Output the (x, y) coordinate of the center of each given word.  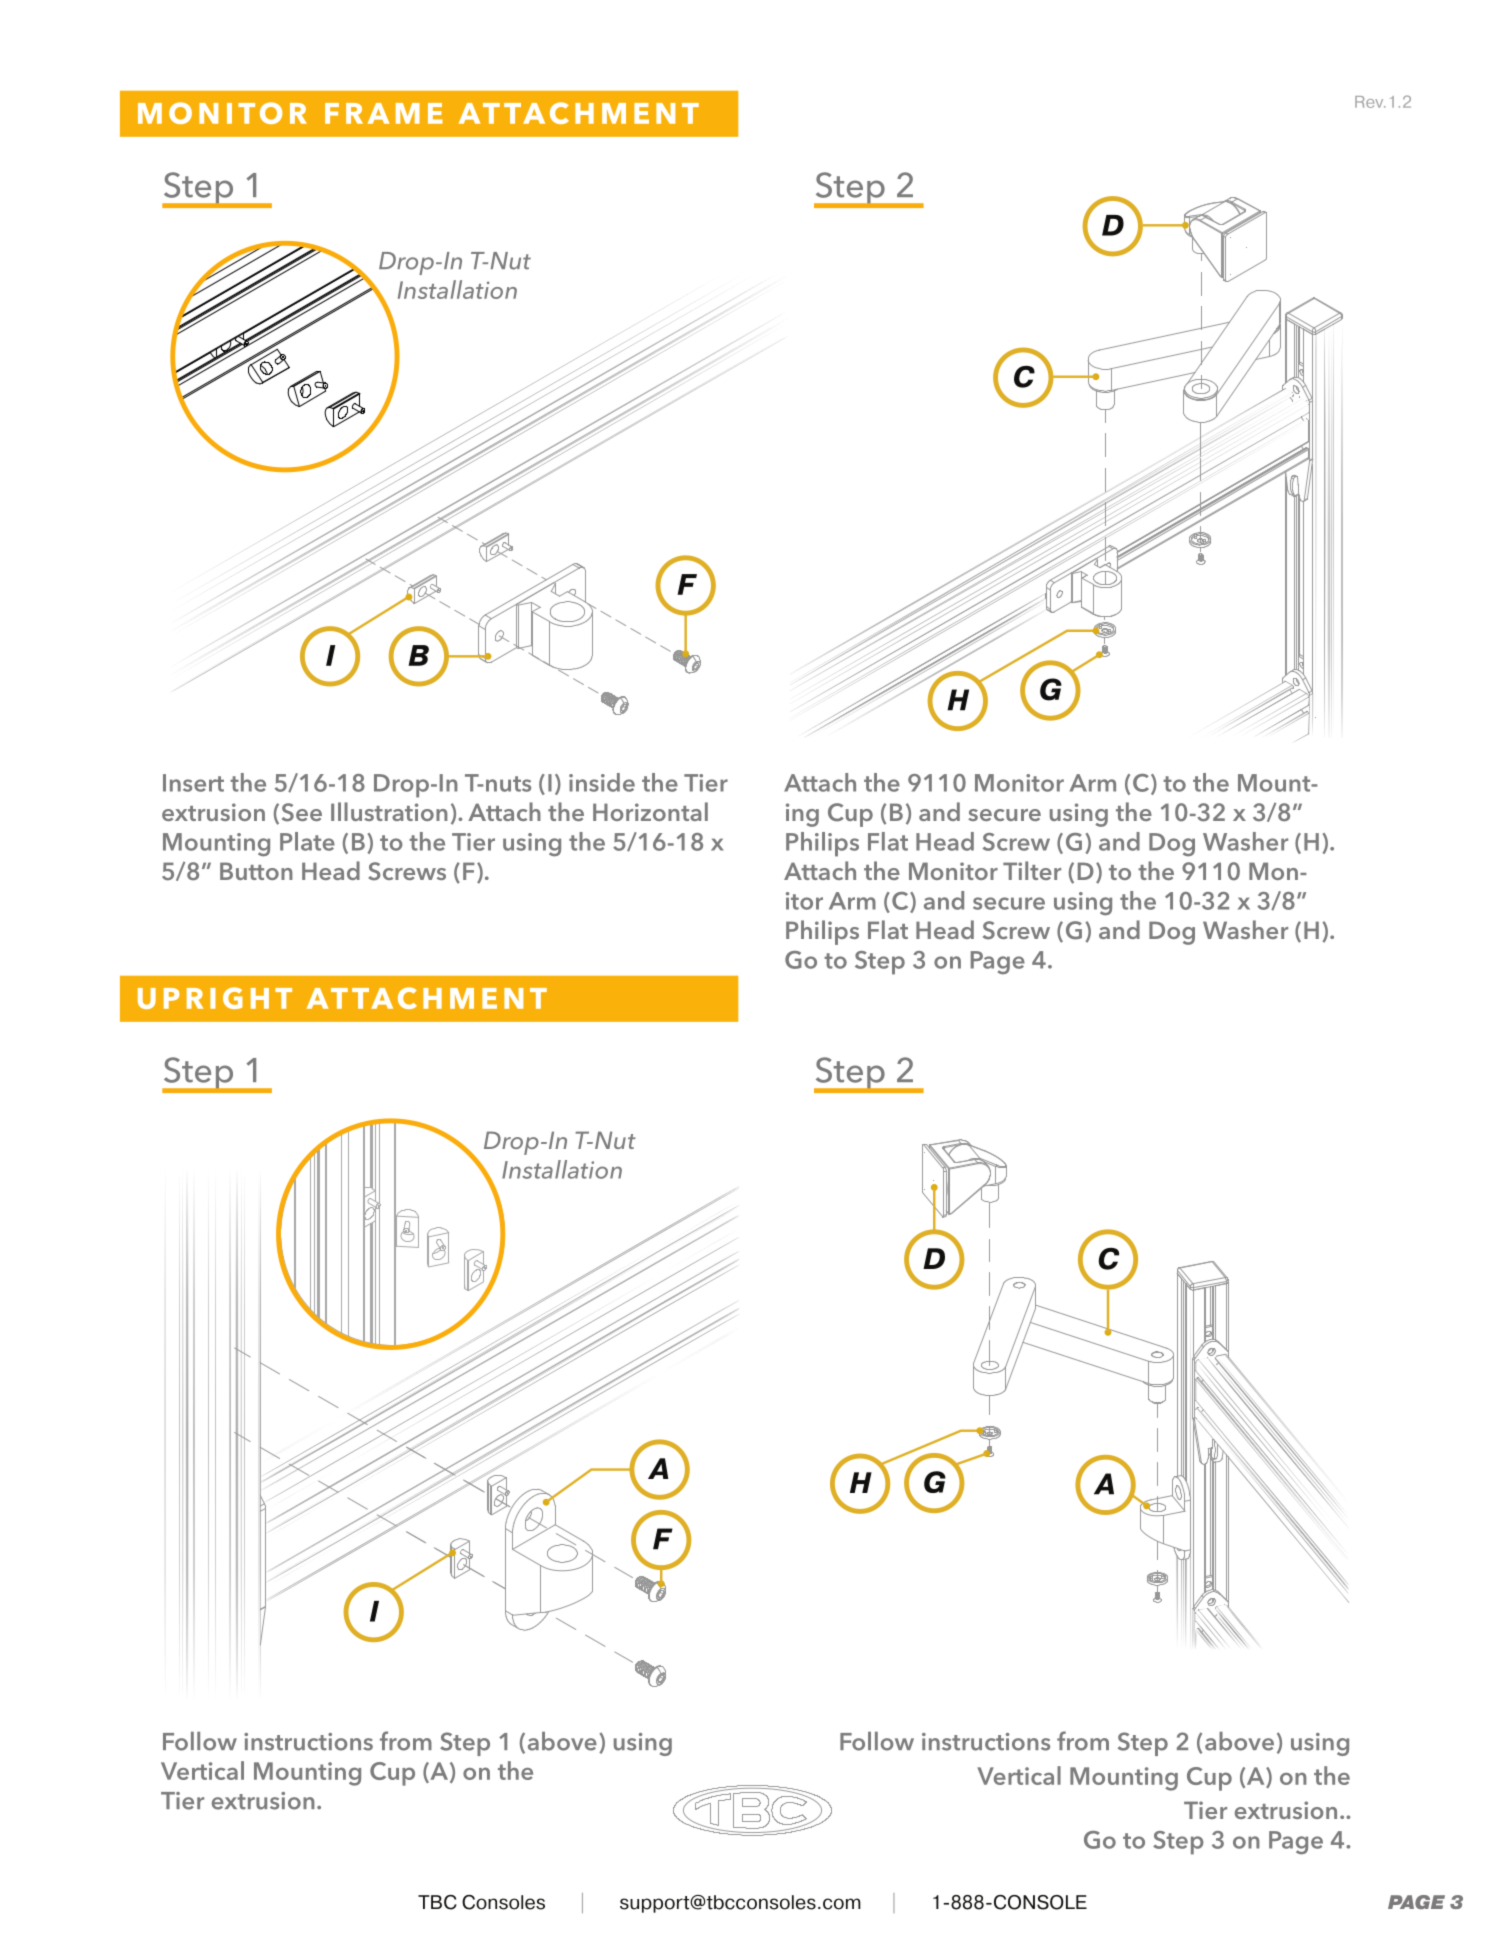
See (302, 812)
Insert (193, 783)
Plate (307, 841)
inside (602, 782)
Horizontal (650, 811)
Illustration (389, 811)
